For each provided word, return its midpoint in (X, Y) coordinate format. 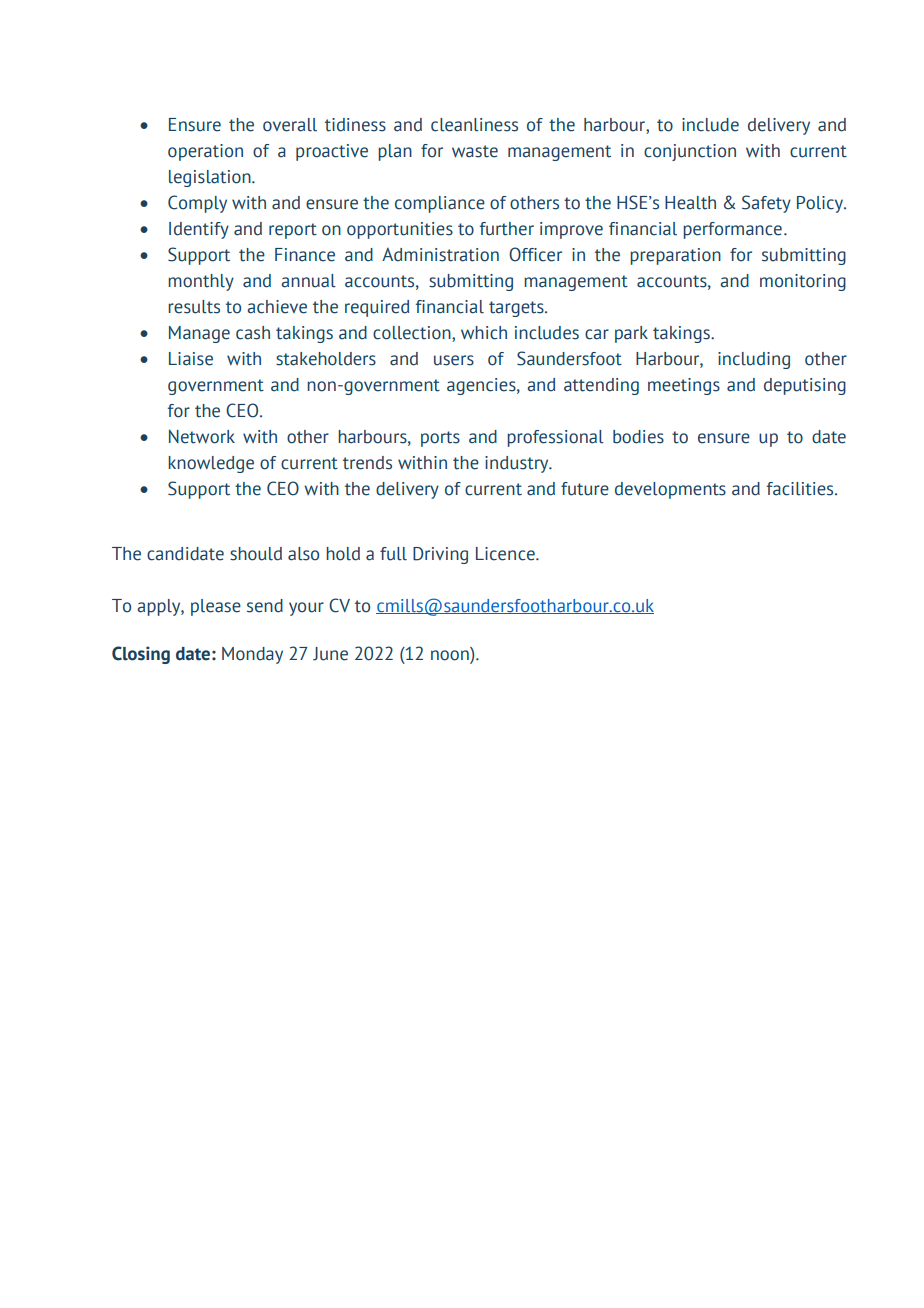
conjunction (690, 152)
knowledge (211, 464)
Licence (506, 554)
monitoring (803, 282)
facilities (801, 489)
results (194, 307)
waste (475, 151)
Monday (252, 655)
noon (451, 656)
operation (205, 152)
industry (518, 464)
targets (517, 309)
